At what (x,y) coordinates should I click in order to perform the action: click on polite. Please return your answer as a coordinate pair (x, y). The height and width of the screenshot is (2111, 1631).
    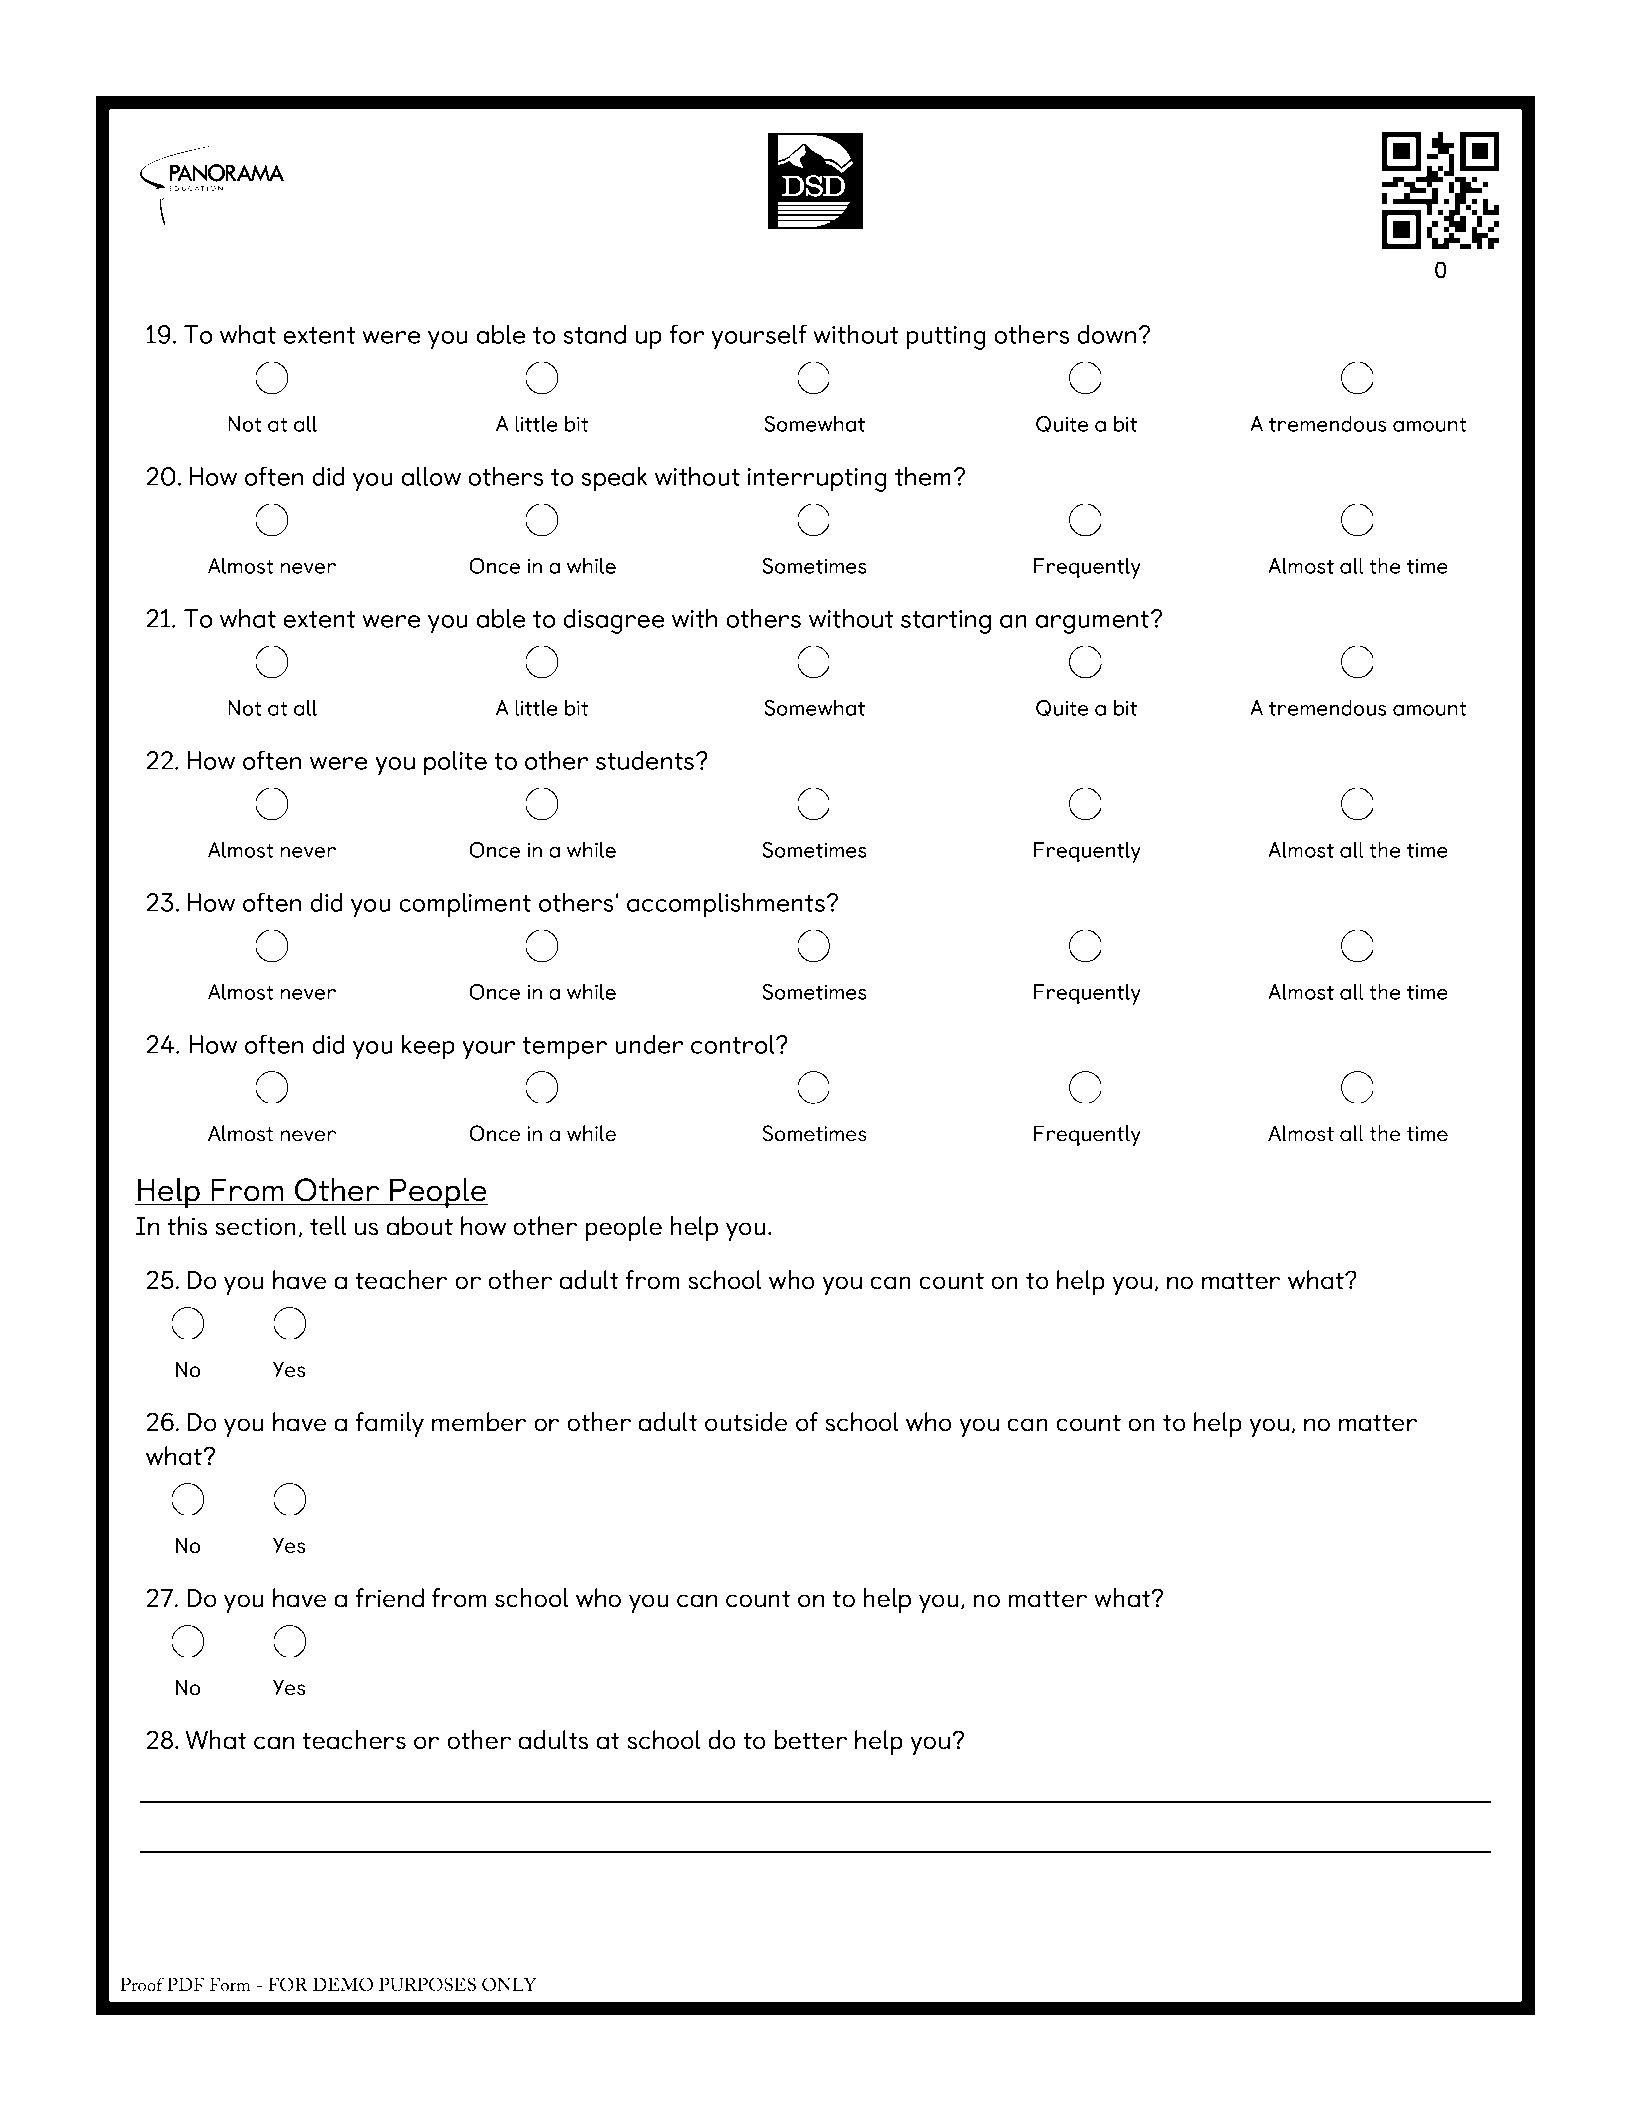
    Looking at the image, I should click on (455, 763).
